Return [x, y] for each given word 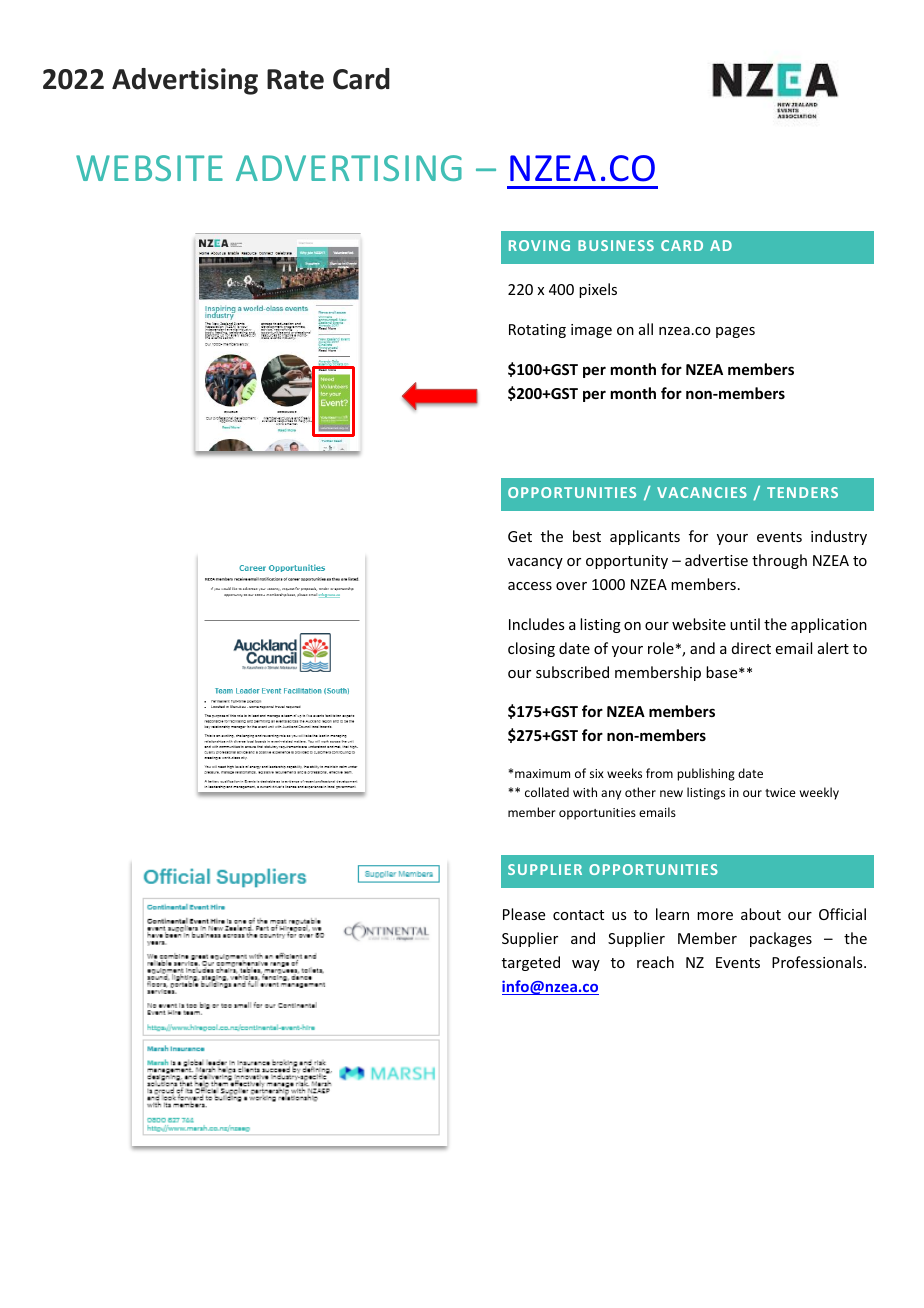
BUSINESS [616, 245]
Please [524, 914]
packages [781, 939]
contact [578, 915]
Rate [295, 79]
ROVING [539, 245]
